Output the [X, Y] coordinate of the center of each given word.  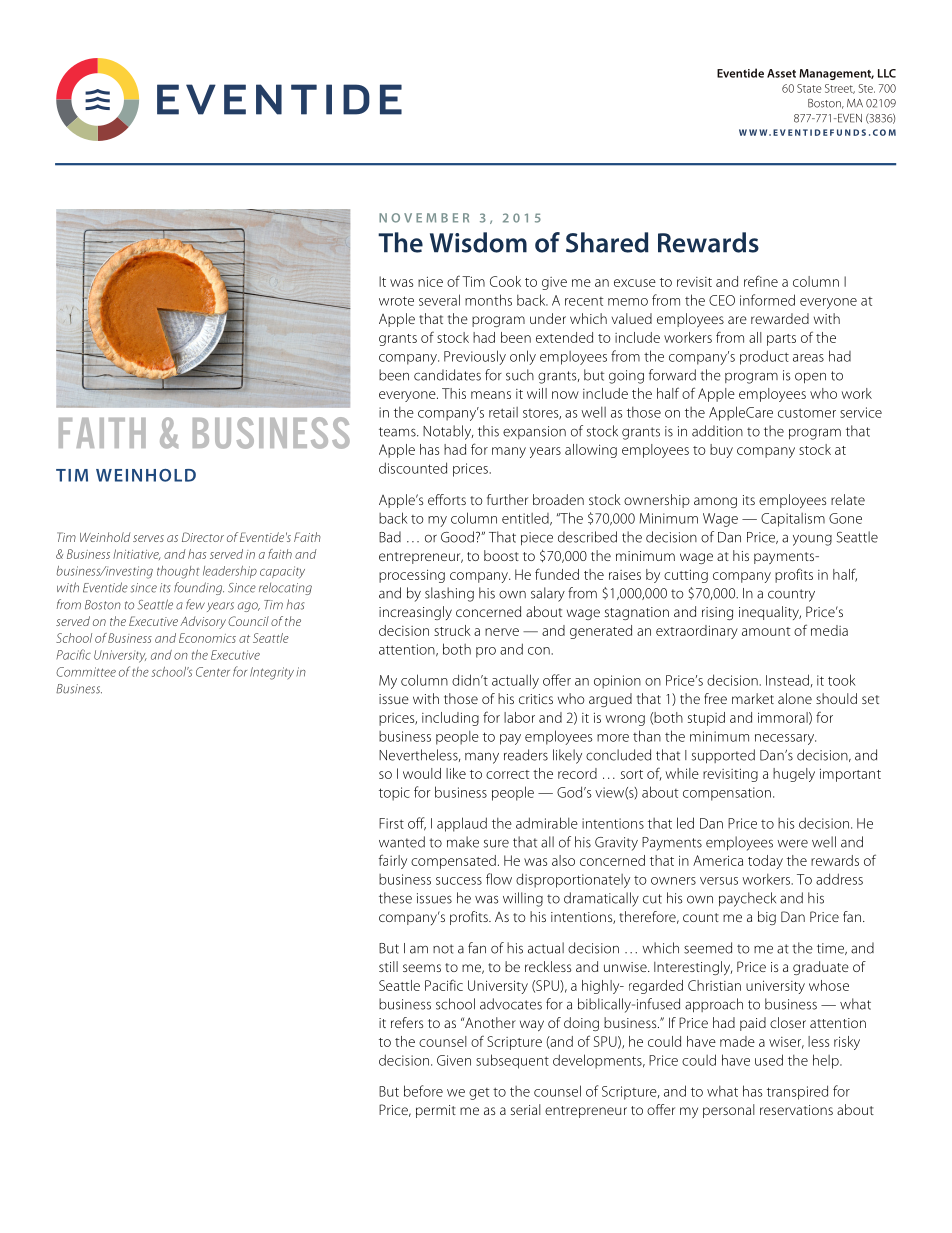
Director [203, 537]
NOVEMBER [424, 218]
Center [213, 672]
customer [807, 413]
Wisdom [478, 242]
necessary [785, 739]
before [423, 1091]
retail [503, 412]
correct [508, 774]
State [809, 88]
